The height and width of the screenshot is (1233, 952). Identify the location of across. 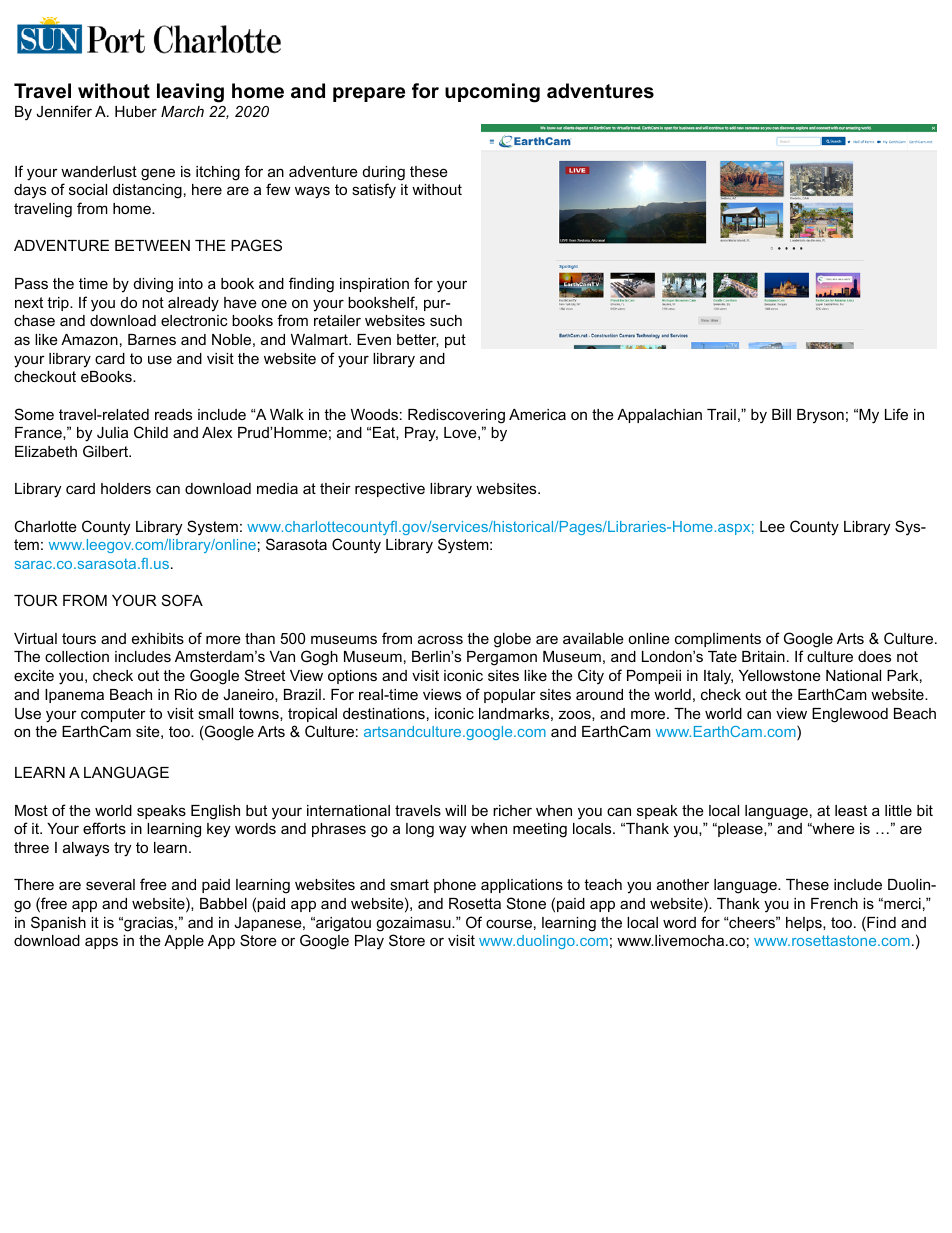
(440, 639).
